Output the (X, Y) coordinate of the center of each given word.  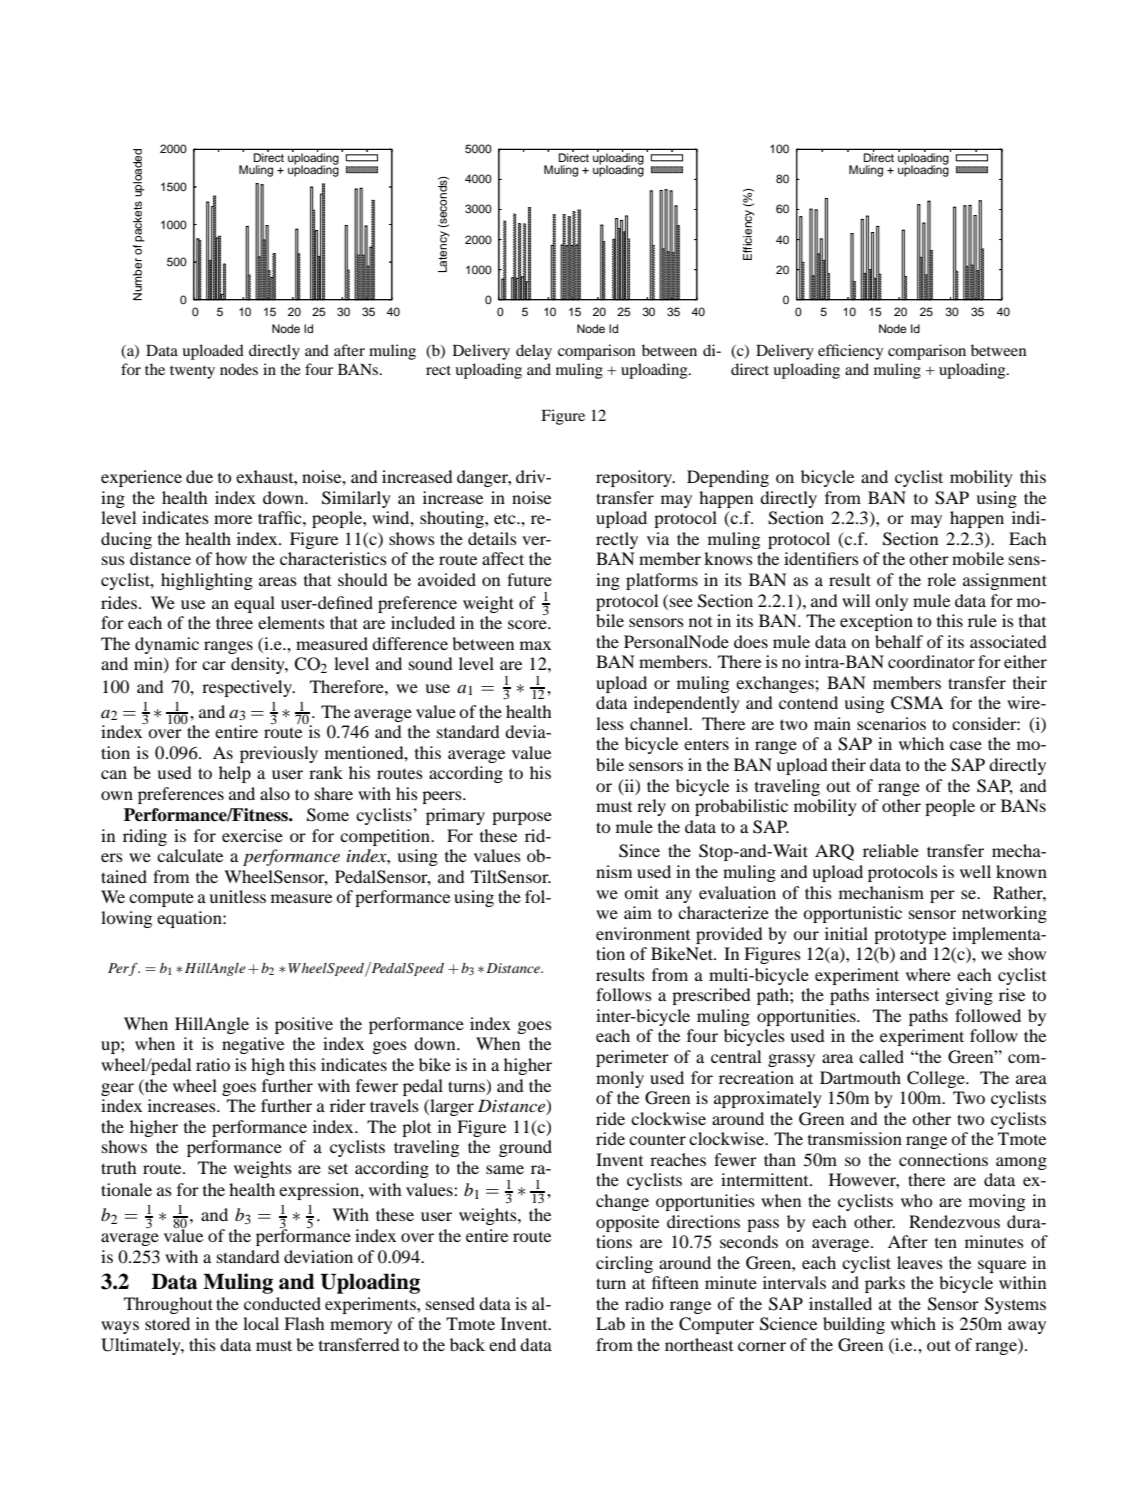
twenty (192, 372)
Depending (728, 478)
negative (253, 1045)
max (535, 645)
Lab (610, 1323)
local (261, 1323)
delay (534, 352)
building (854, 1325)
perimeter (632, 1058)
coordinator (931, 661)
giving (969, 996)
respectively (248, 688)
